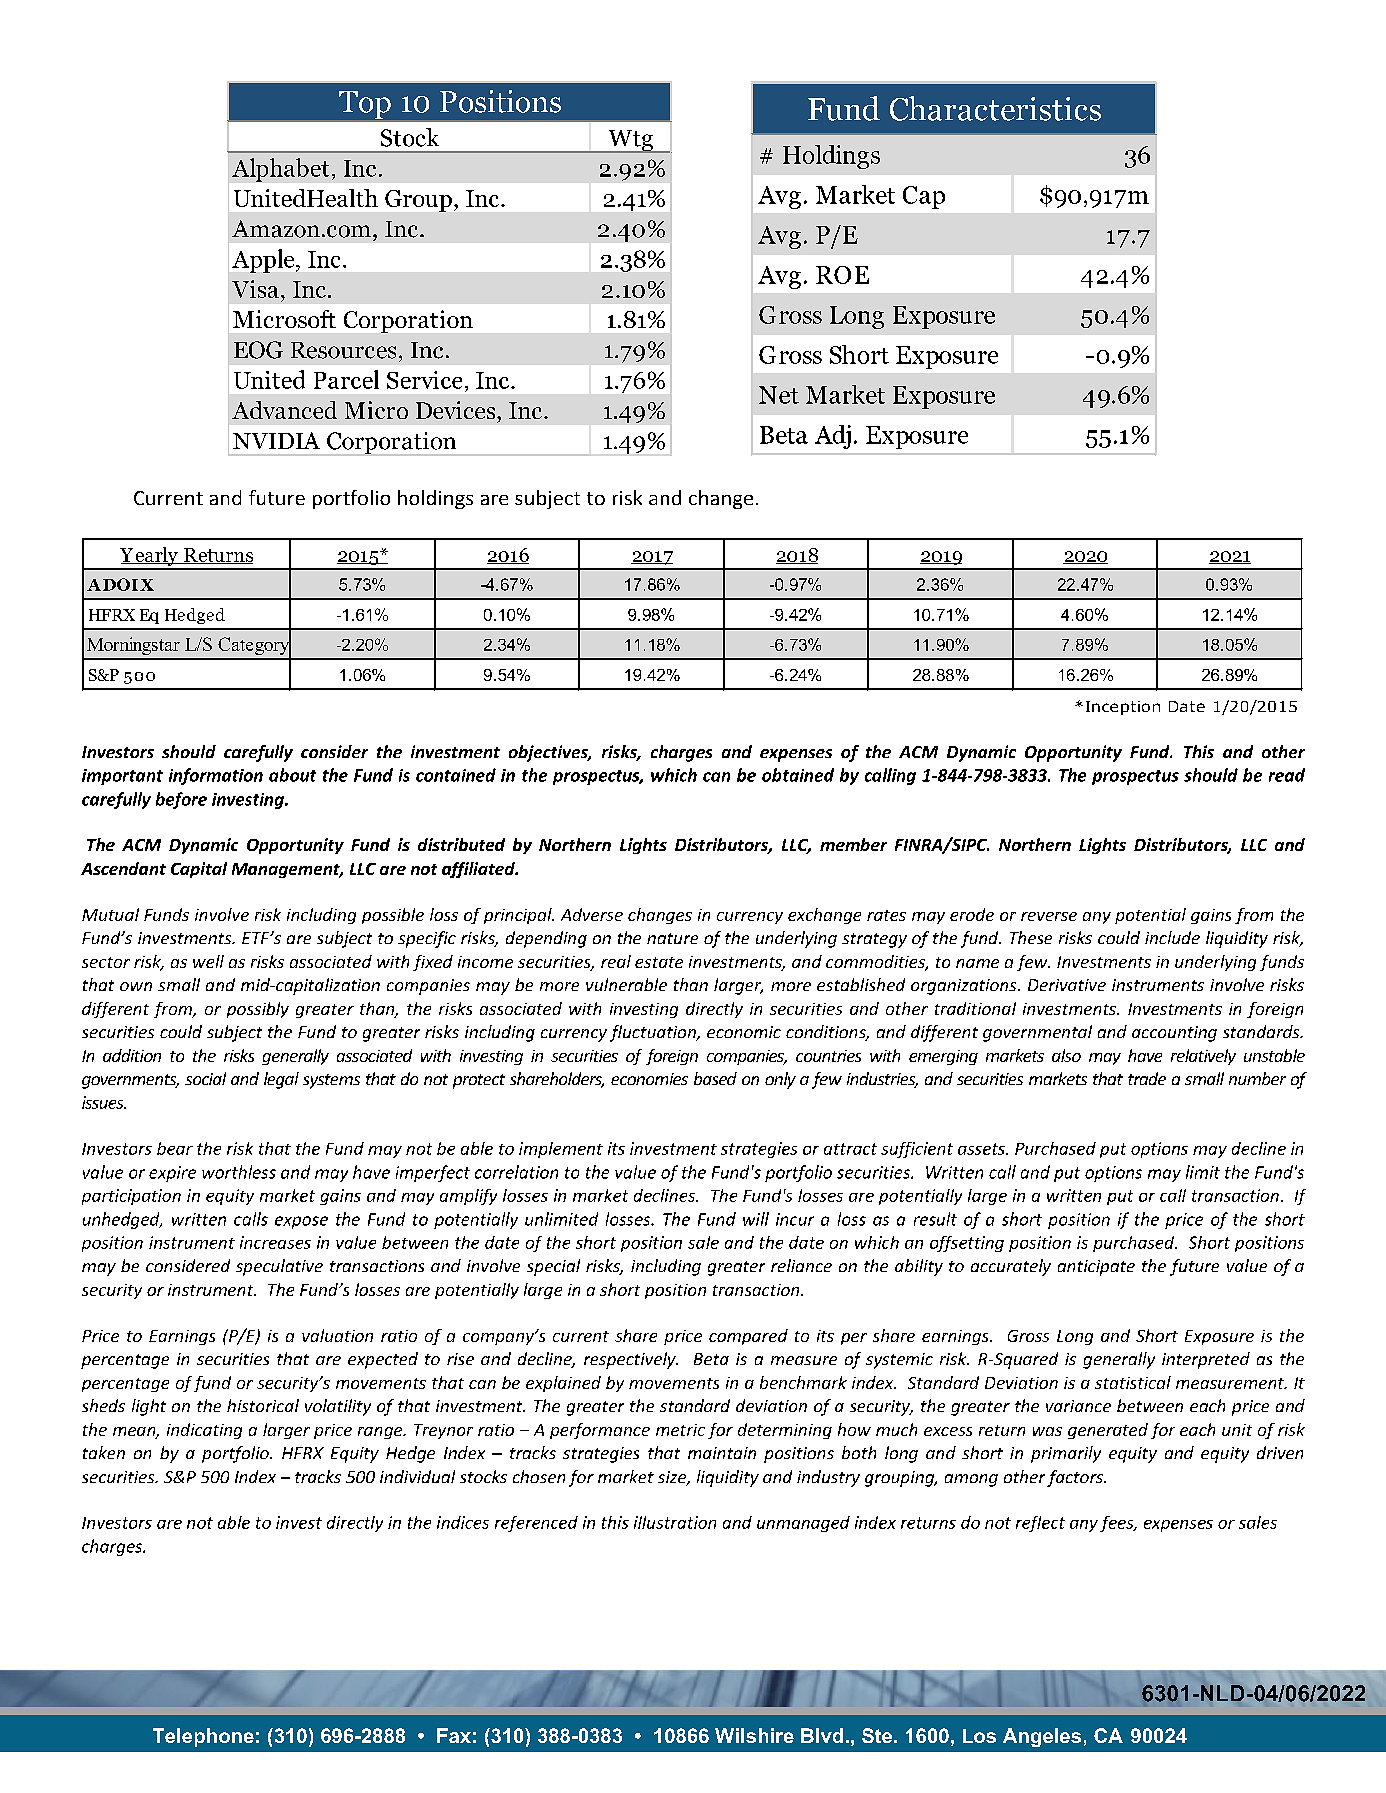  What do you see at coordinates (263, 1405) in the screenshot?
I see `historical` at bounding box center [263, 1405].
